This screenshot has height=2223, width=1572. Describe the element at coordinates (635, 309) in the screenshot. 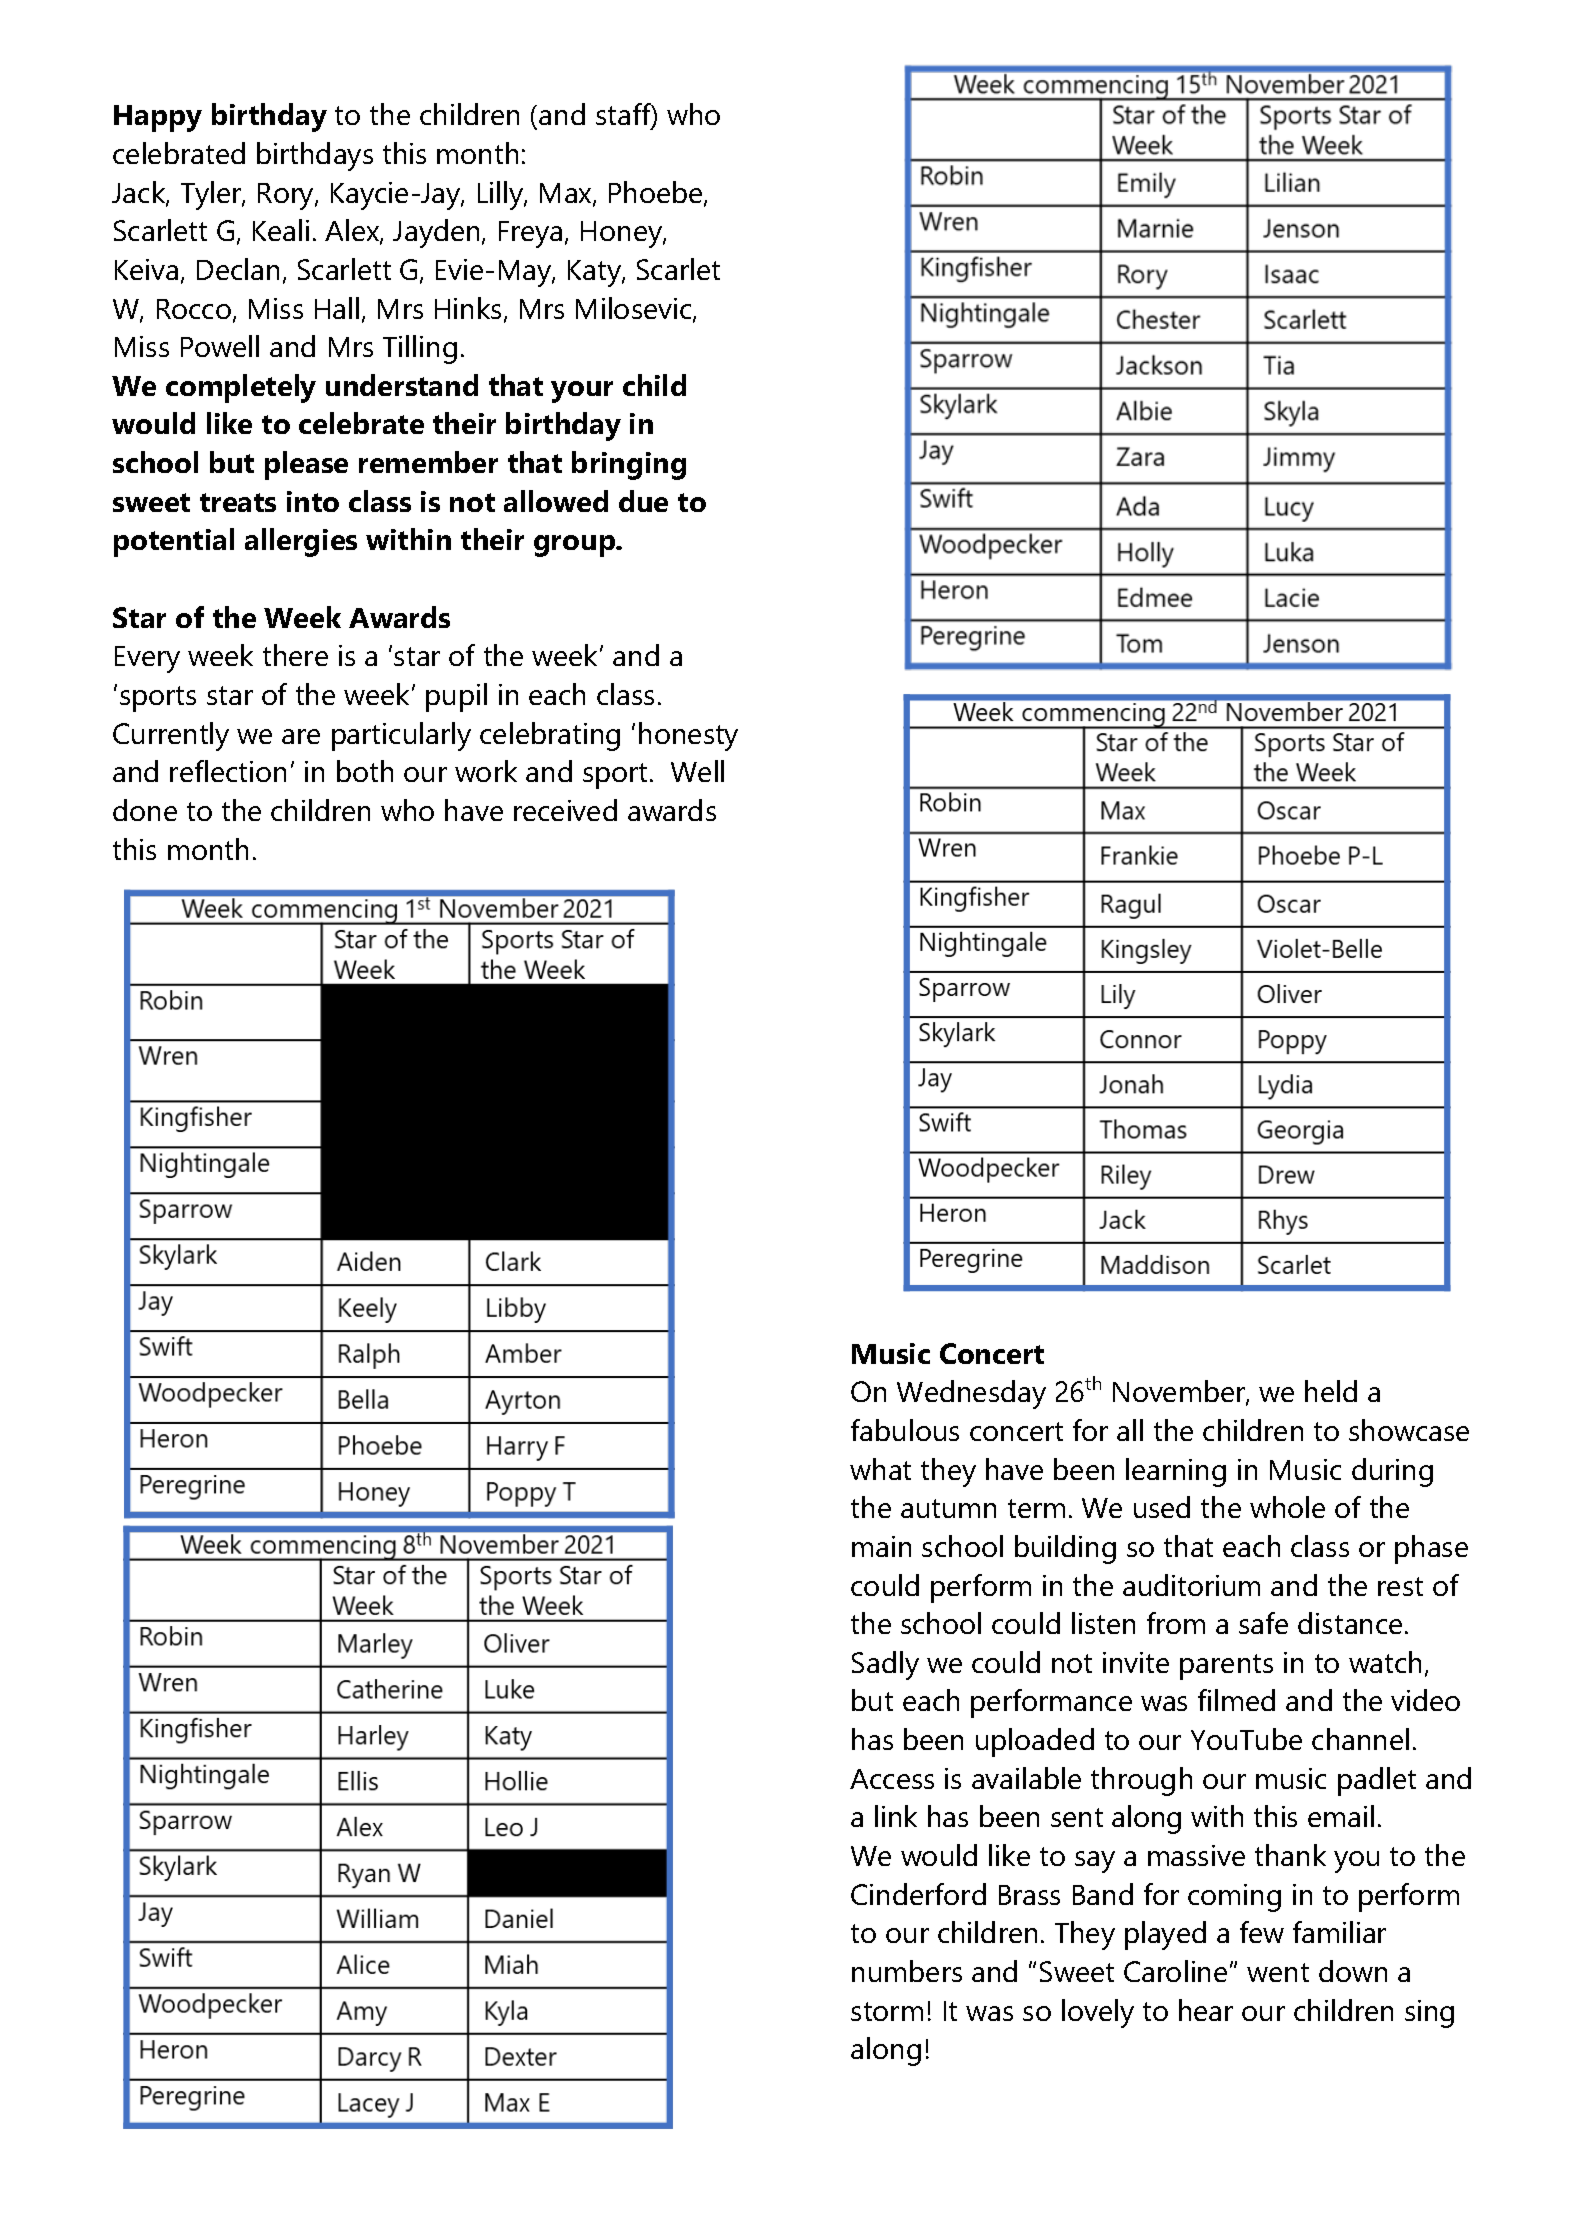

I see `Milosevic` at that location.
